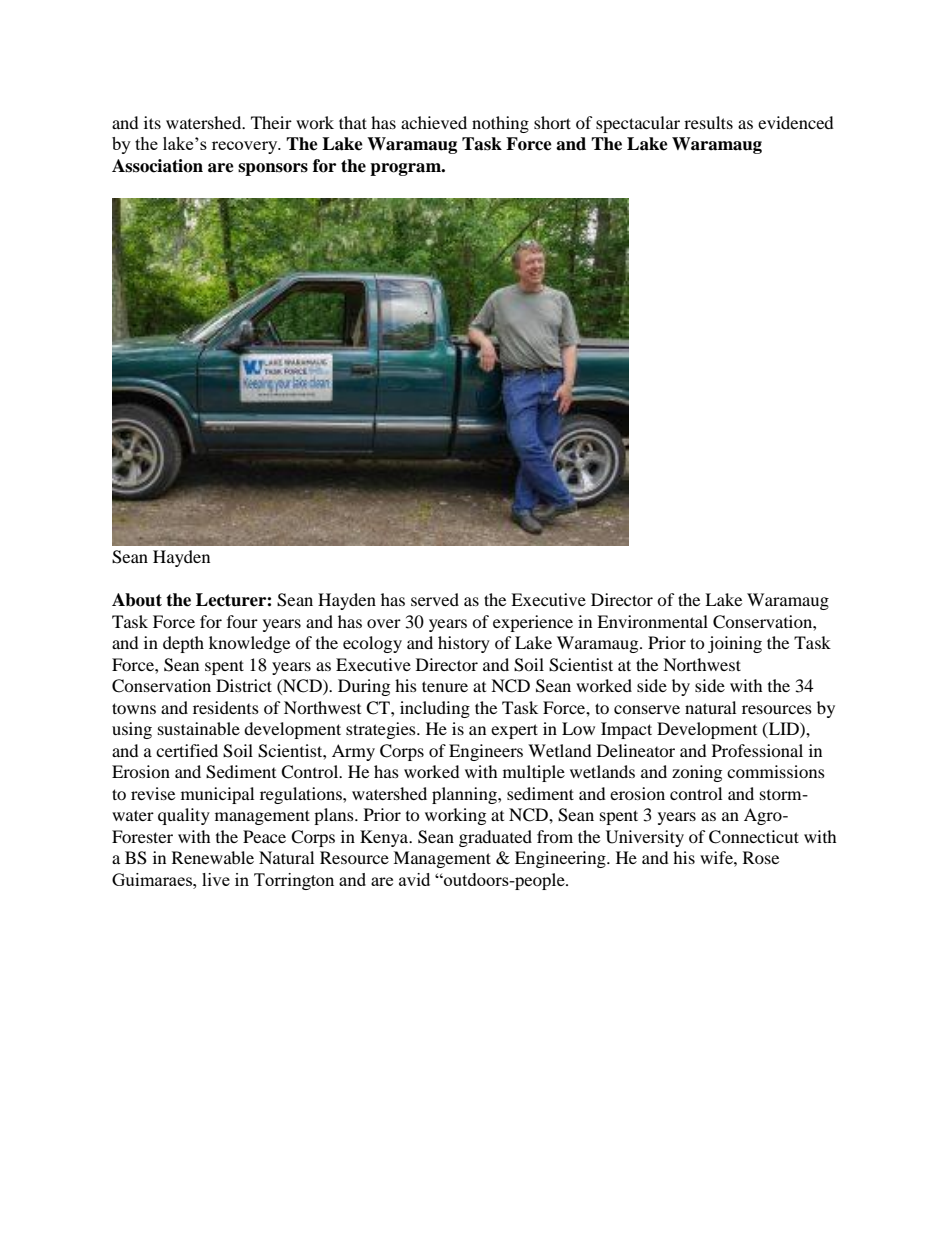 This screenshot has height=1233, width=952. I want to click on served, so click(435, 599).
